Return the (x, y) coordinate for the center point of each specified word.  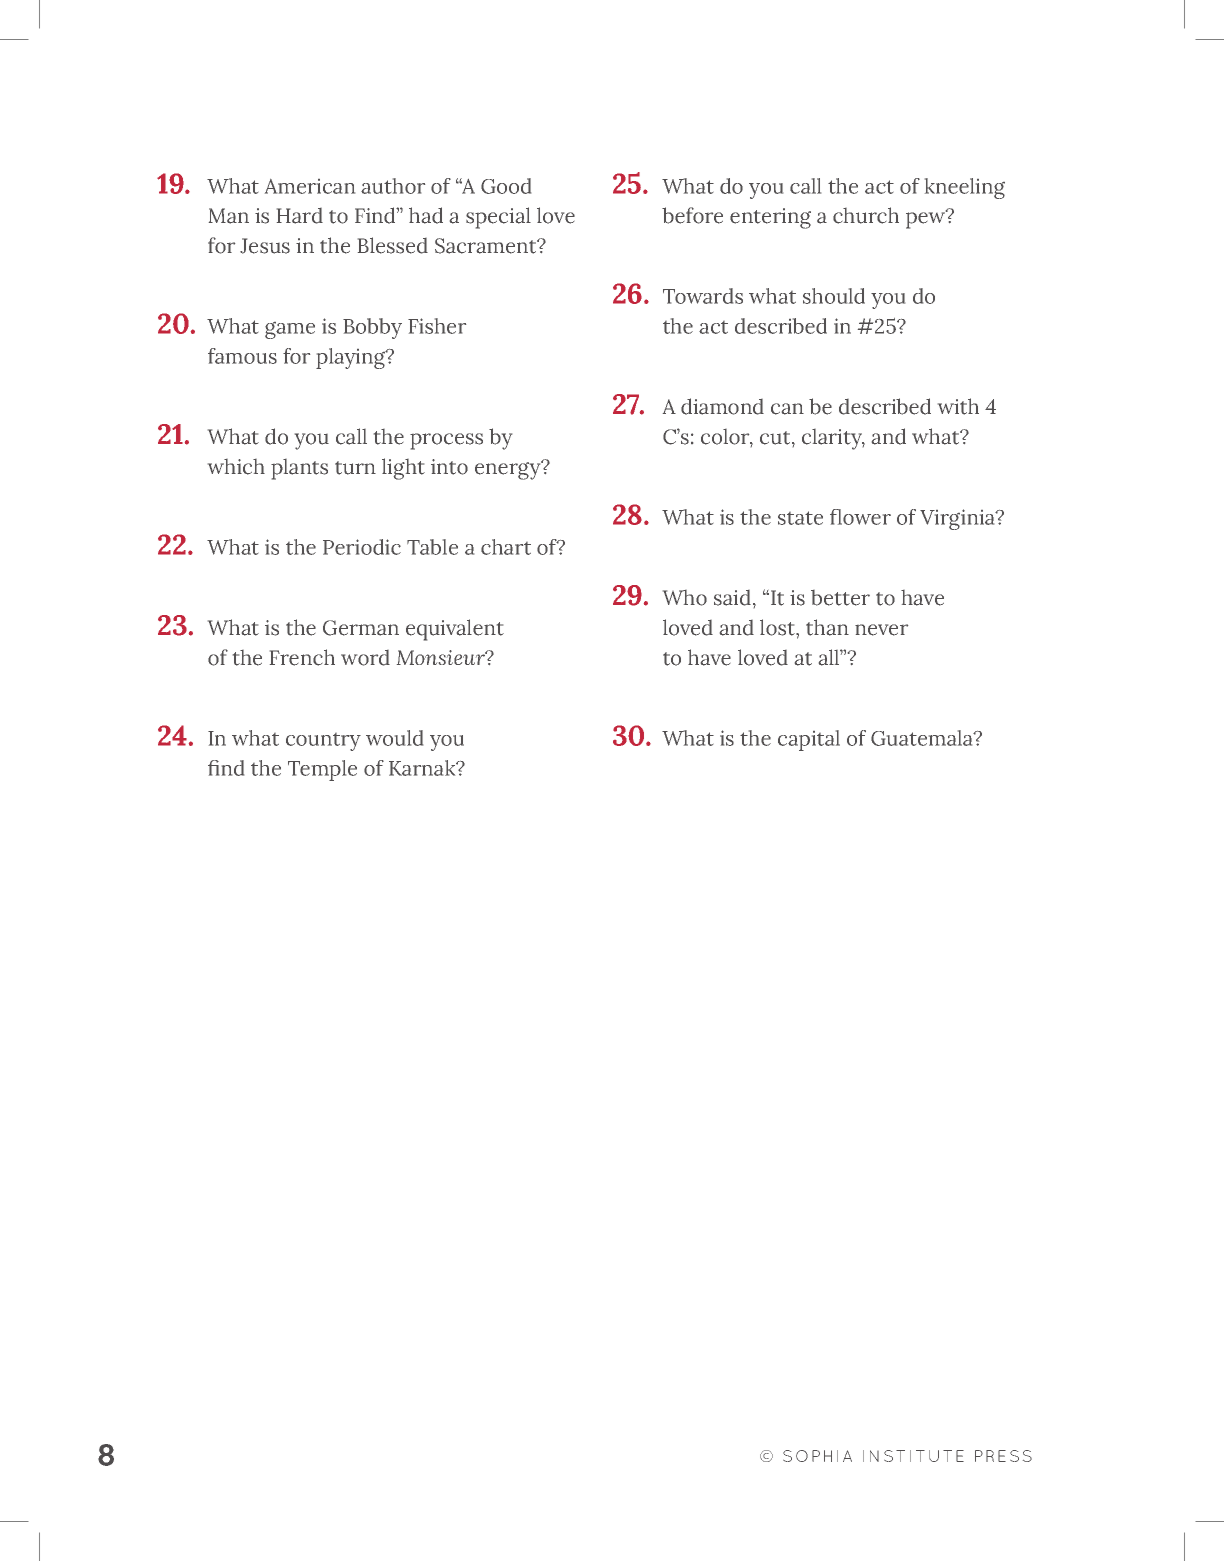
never (881, 630)
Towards (703, 296)
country (323, 742)
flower (860, 517)
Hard (300, 216)
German (361, 628)
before (692, 215)
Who (685, 598)
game (290, 330)
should (834, 296)
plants (299, 469)
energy (509, 470)
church (866, 215)
